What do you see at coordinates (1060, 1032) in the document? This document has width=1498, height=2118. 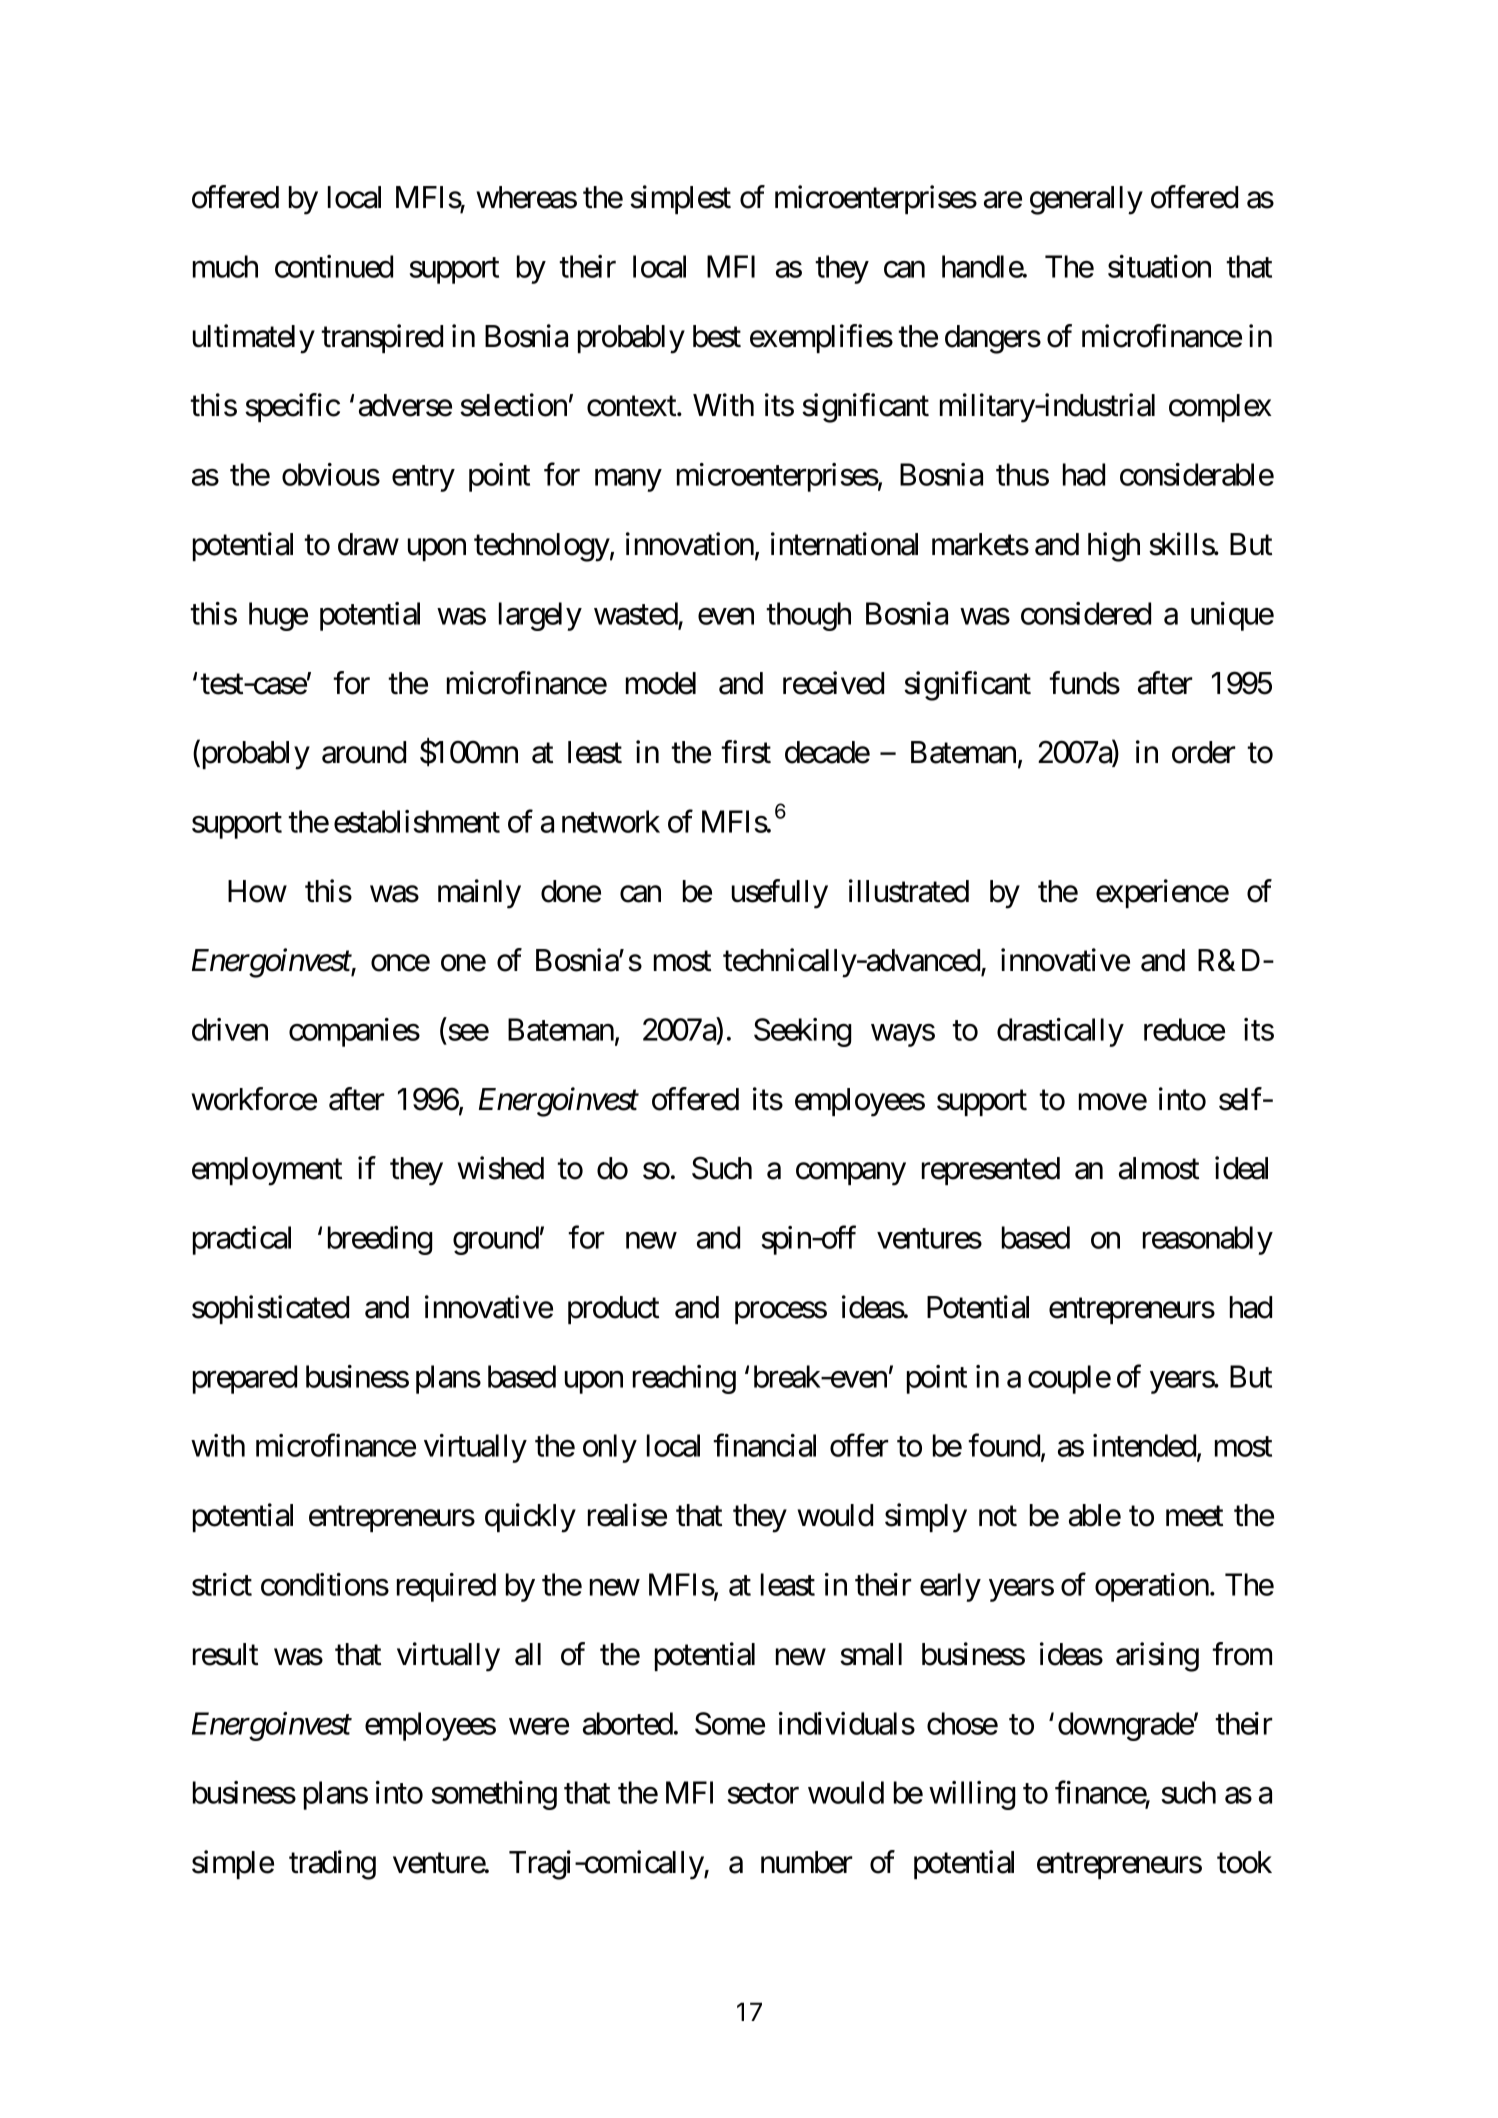 I see `drastically` at bounding box center [1060, 1032].
